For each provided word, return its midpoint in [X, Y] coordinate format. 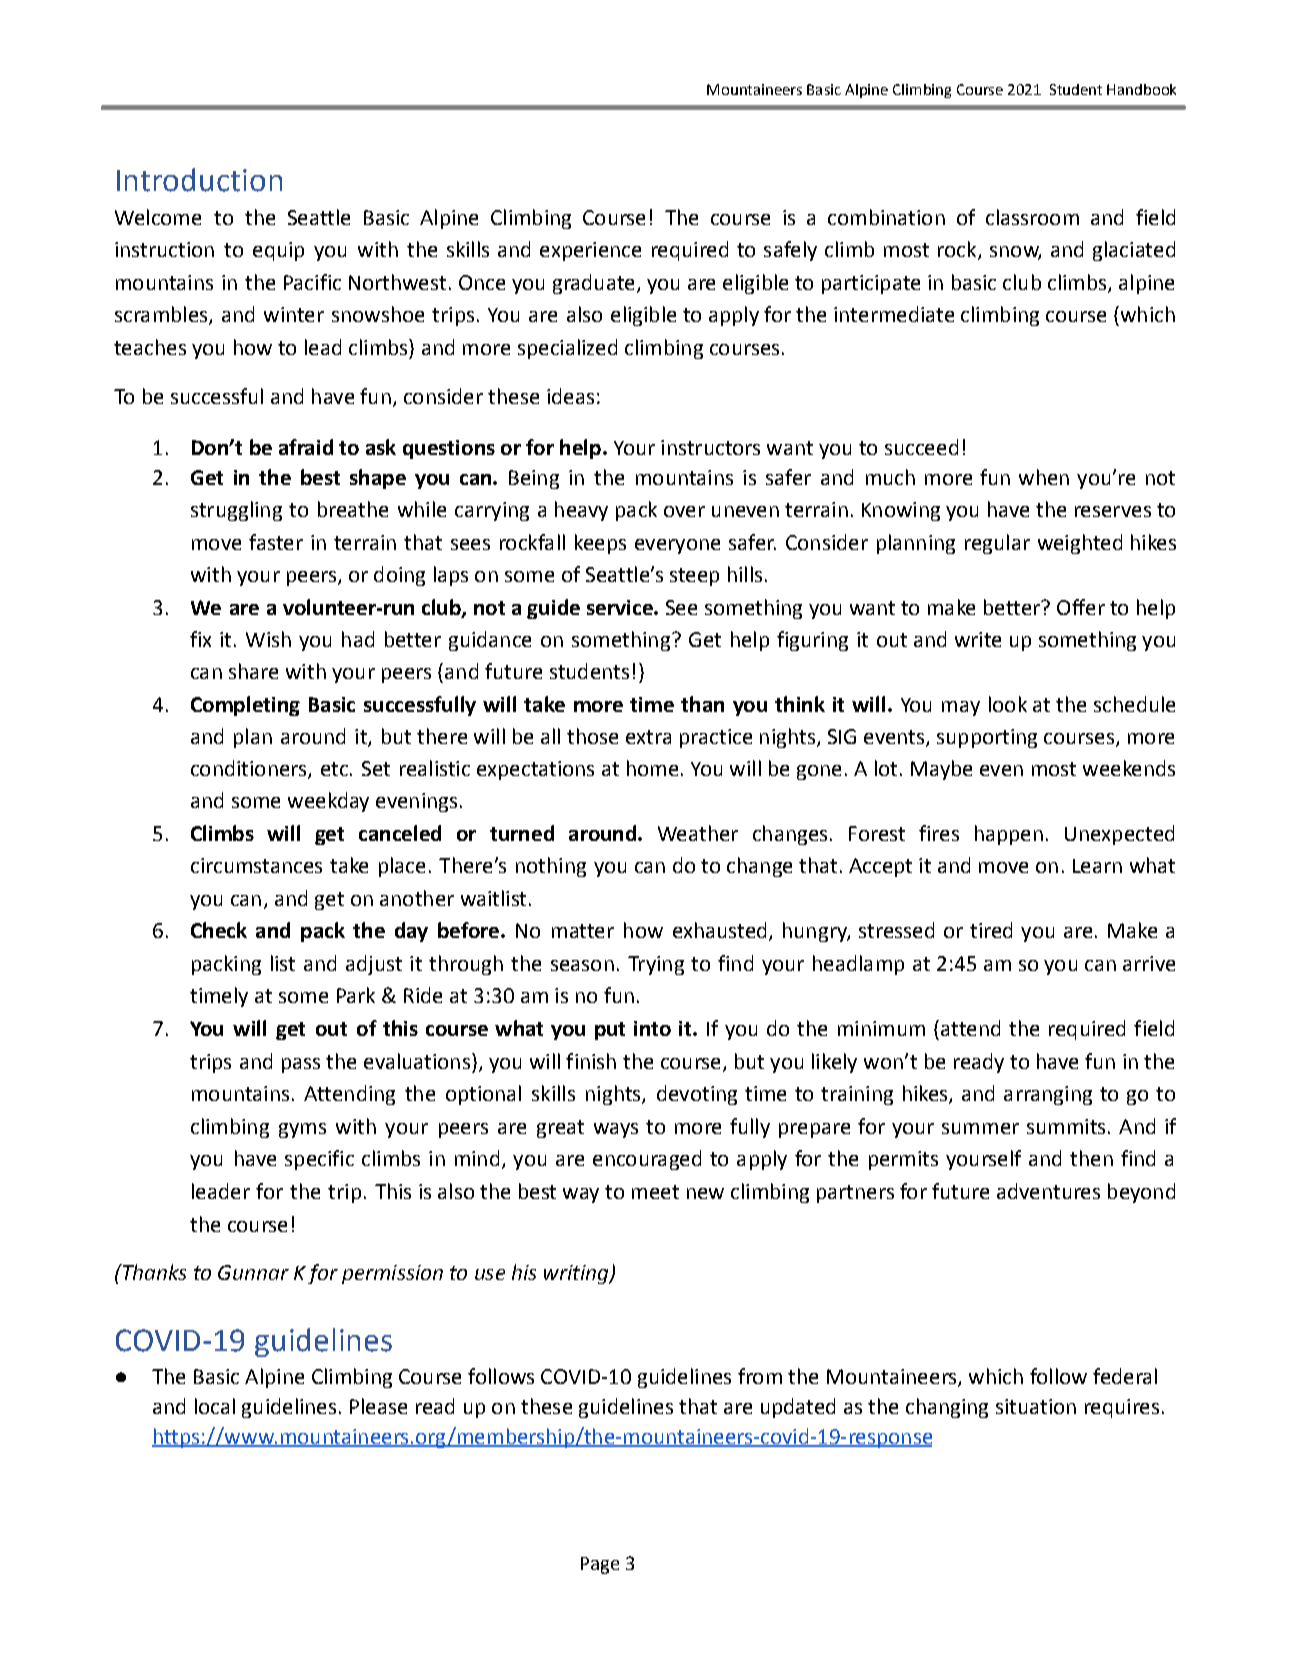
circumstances [256, 865]
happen [1009, 835]
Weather [698, 833]
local [215, 1406]
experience [590, 251]
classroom [1032, 217]
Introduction [199, 180]
